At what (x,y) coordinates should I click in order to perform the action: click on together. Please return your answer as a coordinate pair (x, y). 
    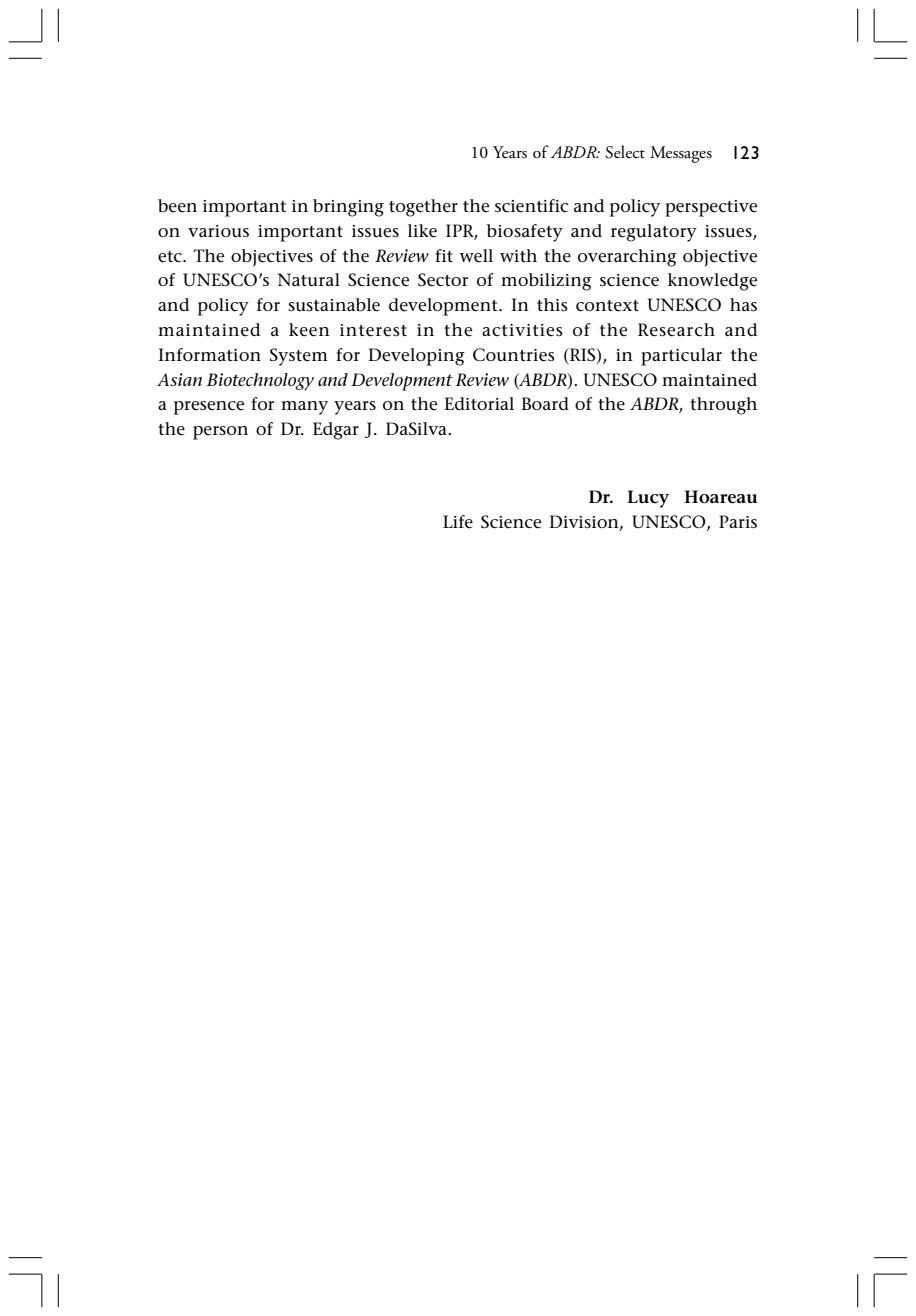
    Looking at the image, I should click on (423, 208).
